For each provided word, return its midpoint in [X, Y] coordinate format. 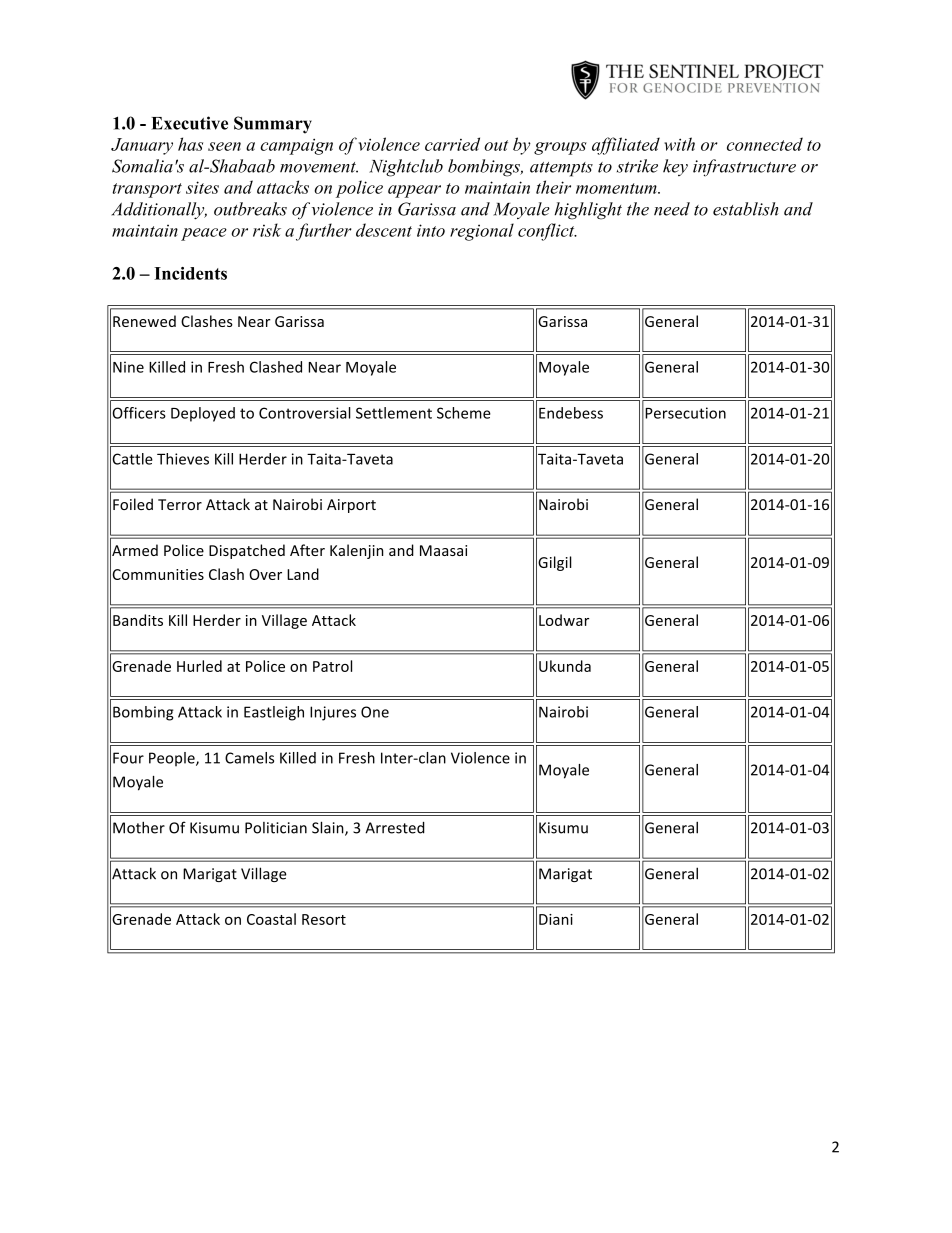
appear [414, 191]
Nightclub [406, 168]
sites [202, 187]
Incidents [190, 273]
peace [204, 234]
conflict [547, 232]
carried [452, 144]
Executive [189, 123]
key [675, 167]
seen [224, 146]
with [679, 144]
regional [482, 232]
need [672, 209]
